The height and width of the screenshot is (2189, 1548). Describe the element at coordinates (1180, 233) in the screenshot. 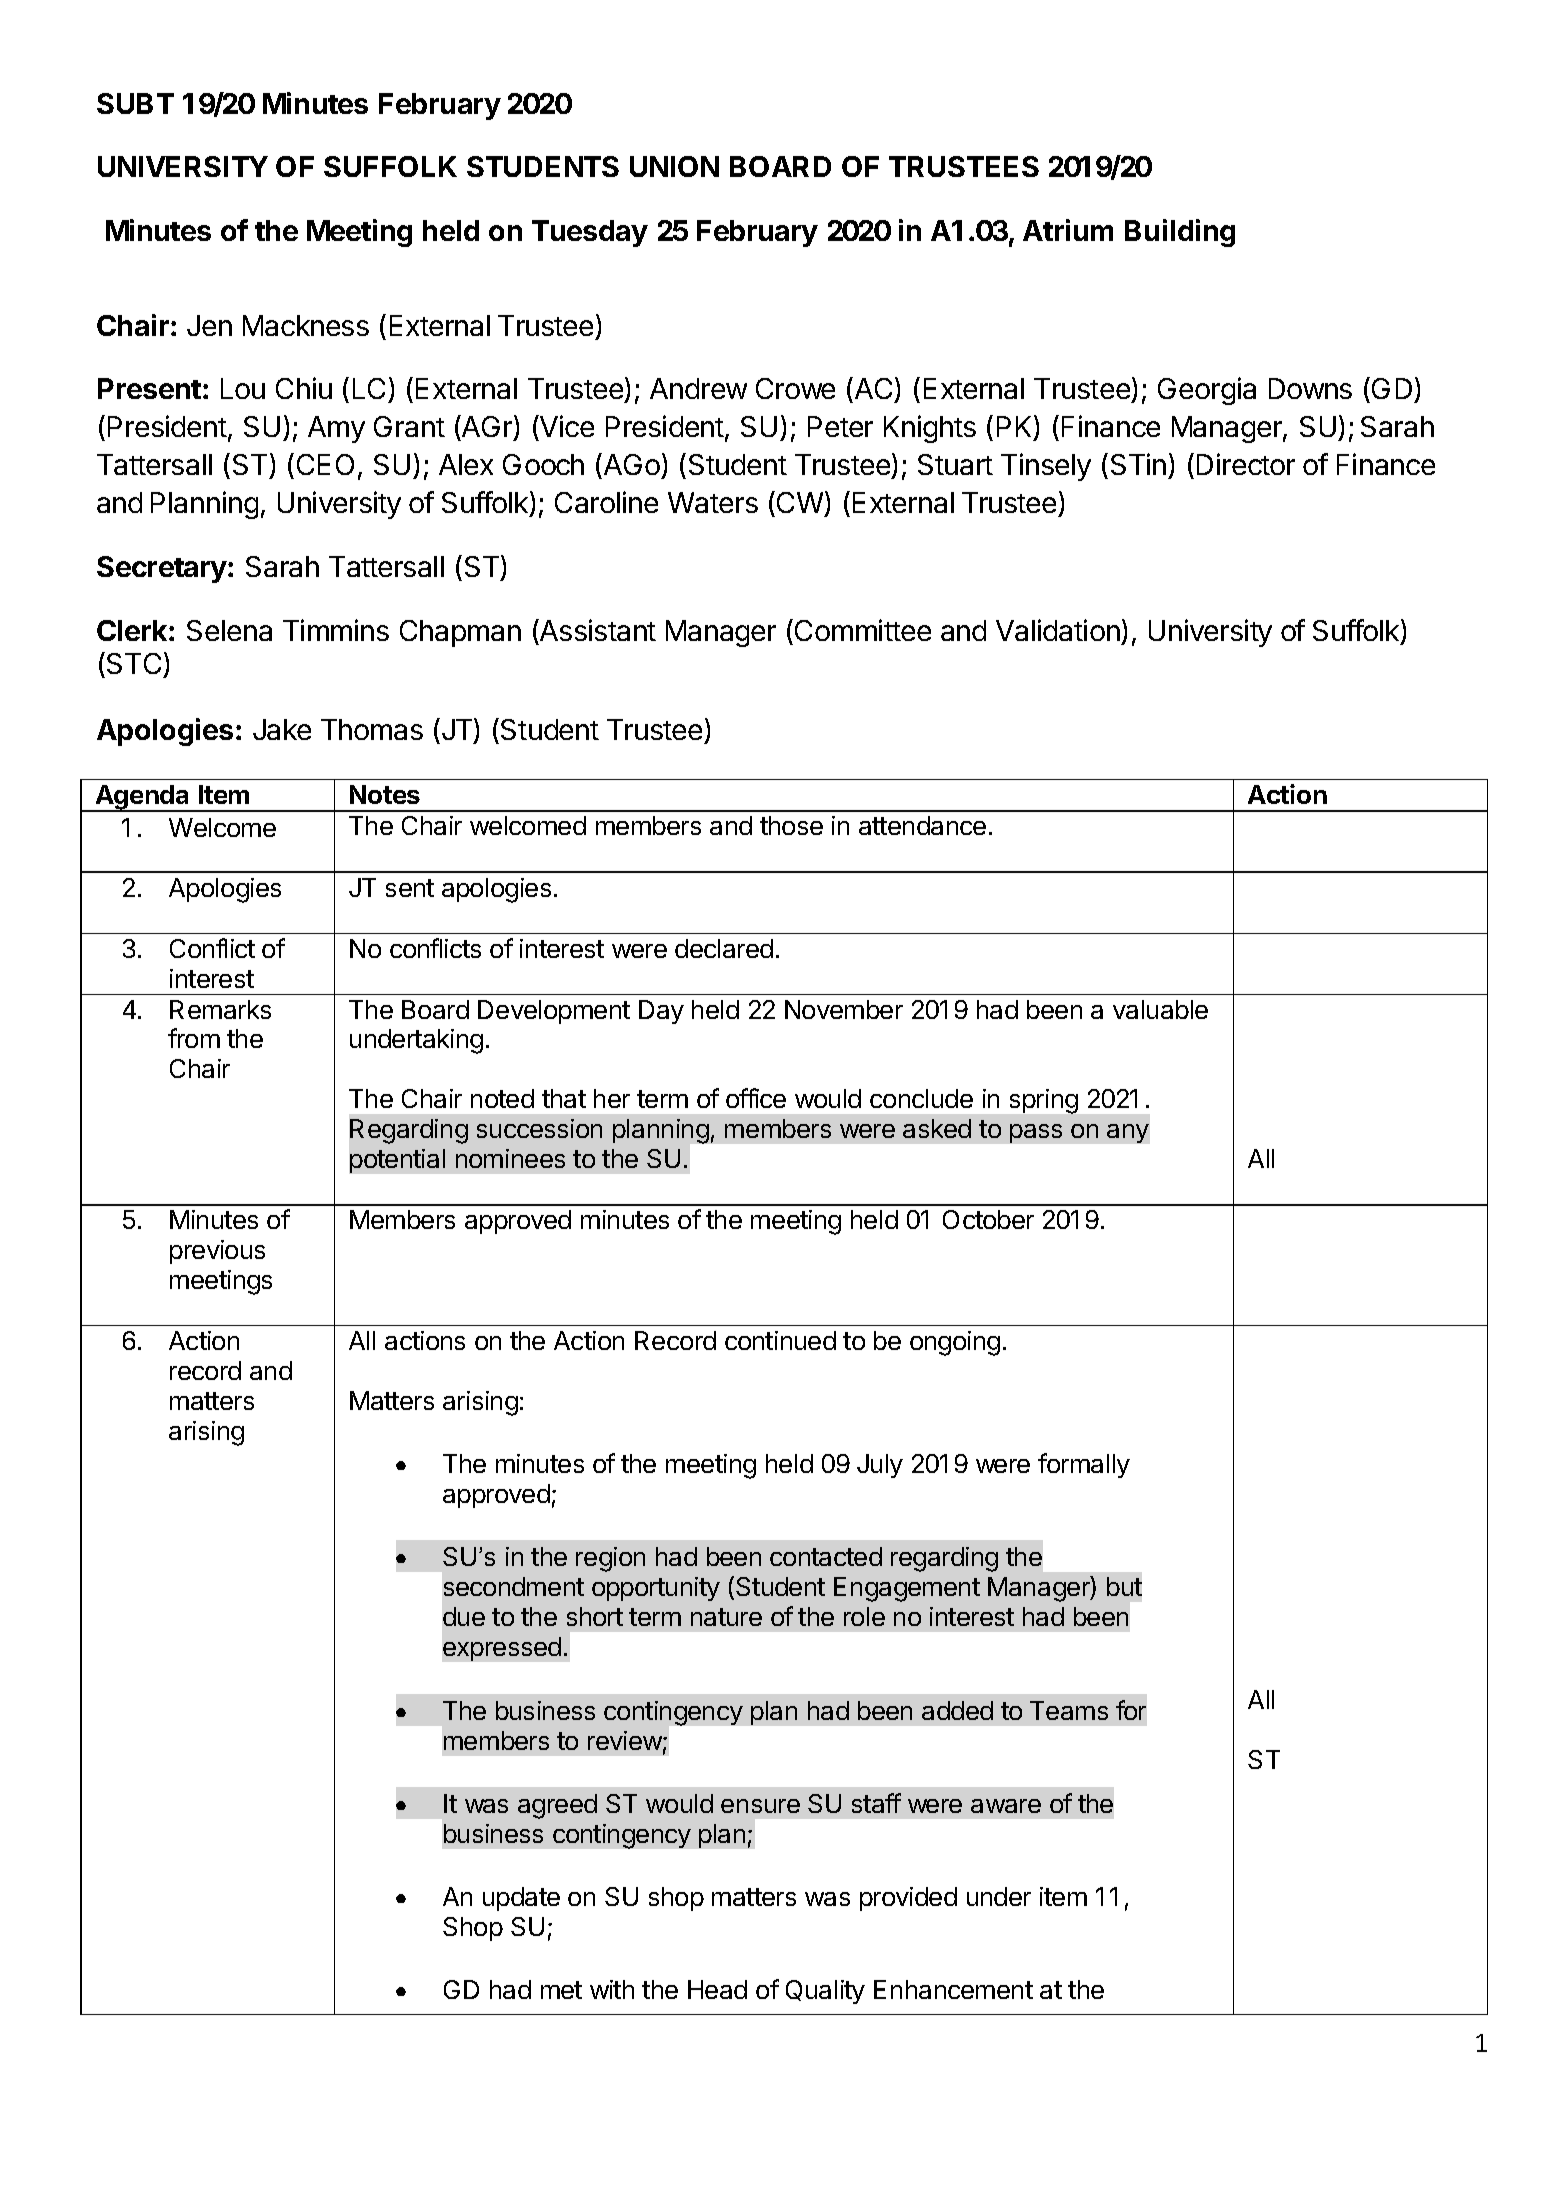

I see `Building` at that location.
